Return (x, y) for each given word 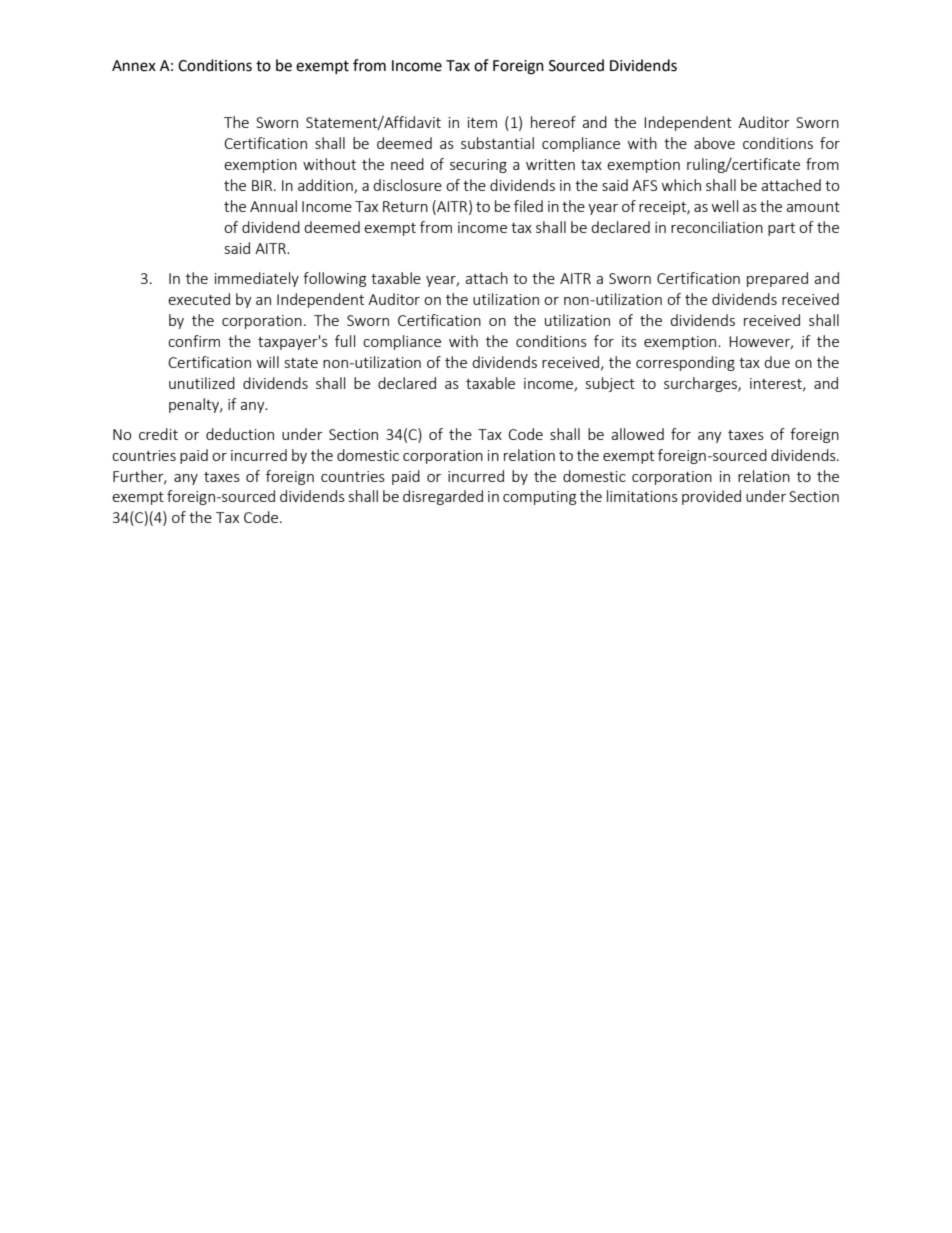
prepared (777, 279)
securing (478, 166)
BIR (263, 185)
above (714, 143)
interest (777, 384)
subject (610, 384)
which (681, 185)
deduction (240, 434)
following (334, 279)
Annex (134, 66)
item (482, 122)
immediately (257, 279)
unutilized (202, 383)
